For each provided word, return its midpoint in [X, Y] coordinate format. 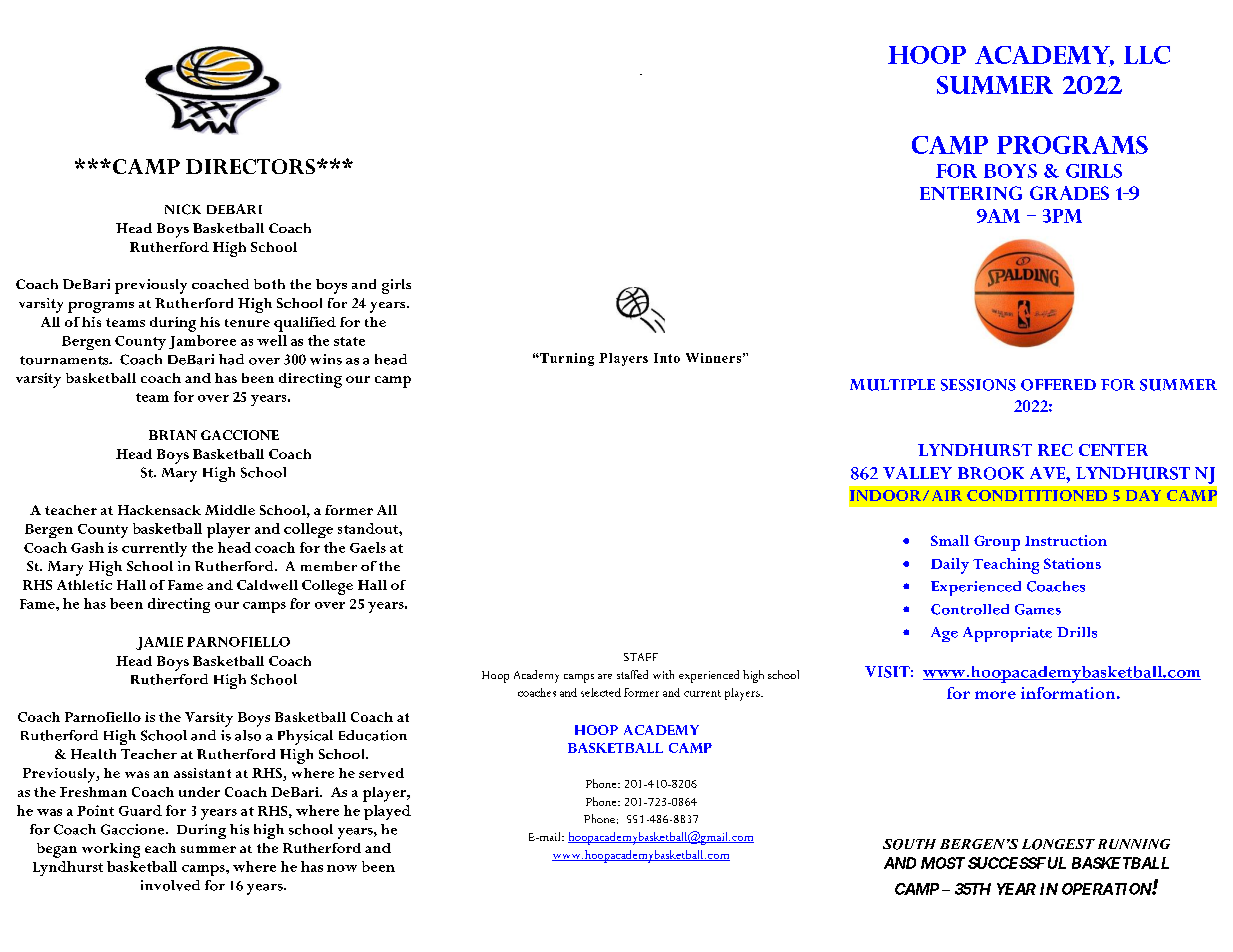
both [269, 284]
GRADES [1069, 193]
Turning [566, 359]
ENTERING [971, 193]
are [605, 676]
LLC [1147, 55]
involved [170, 885]
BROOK [991, 473]
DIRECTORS [250, 166]
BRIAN [173, 435]
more [995, 695]
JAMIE [159, 643]
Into [667, 358]
